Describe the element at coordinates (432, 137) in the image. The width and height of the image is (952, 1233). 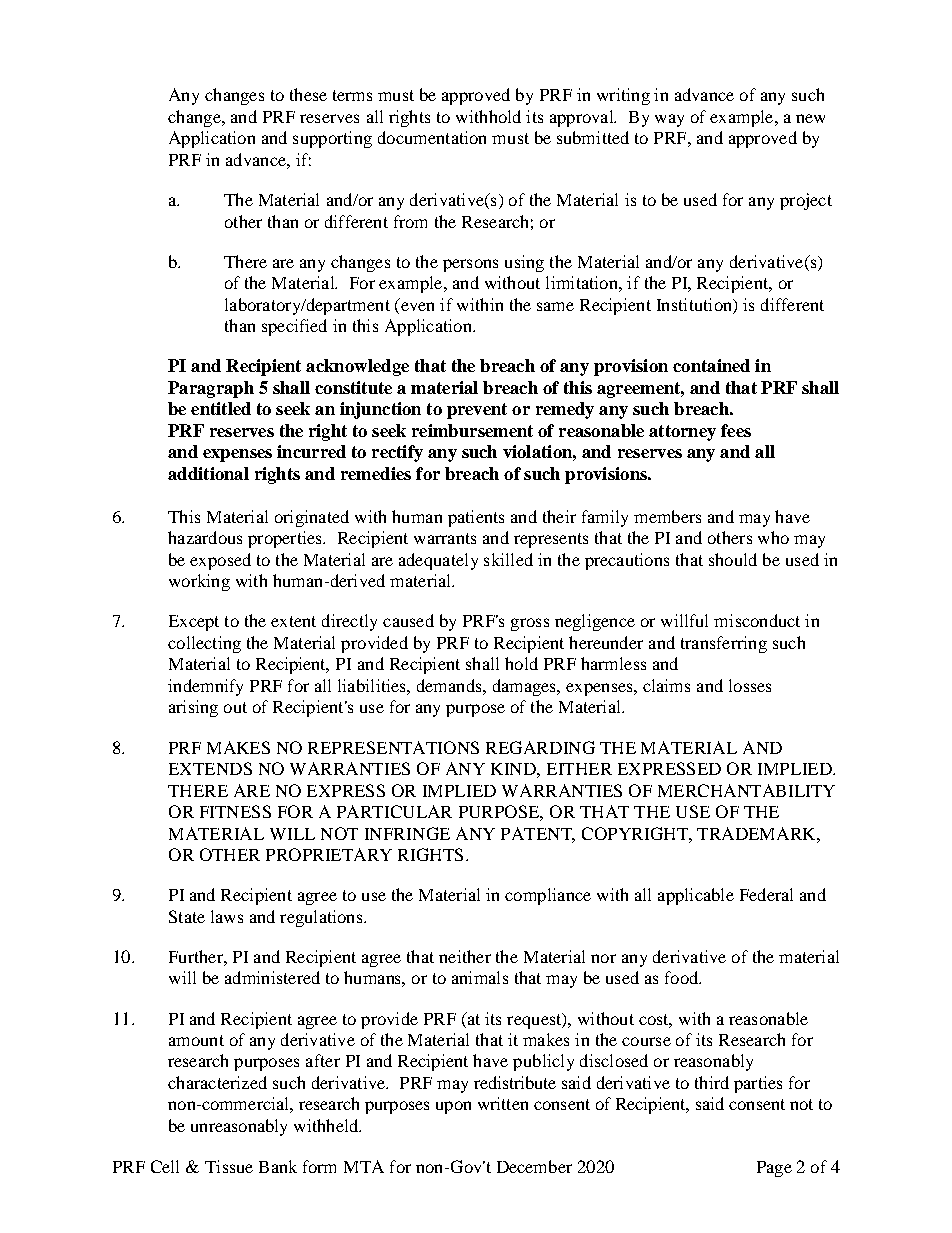
I see `documentation` at that location.
